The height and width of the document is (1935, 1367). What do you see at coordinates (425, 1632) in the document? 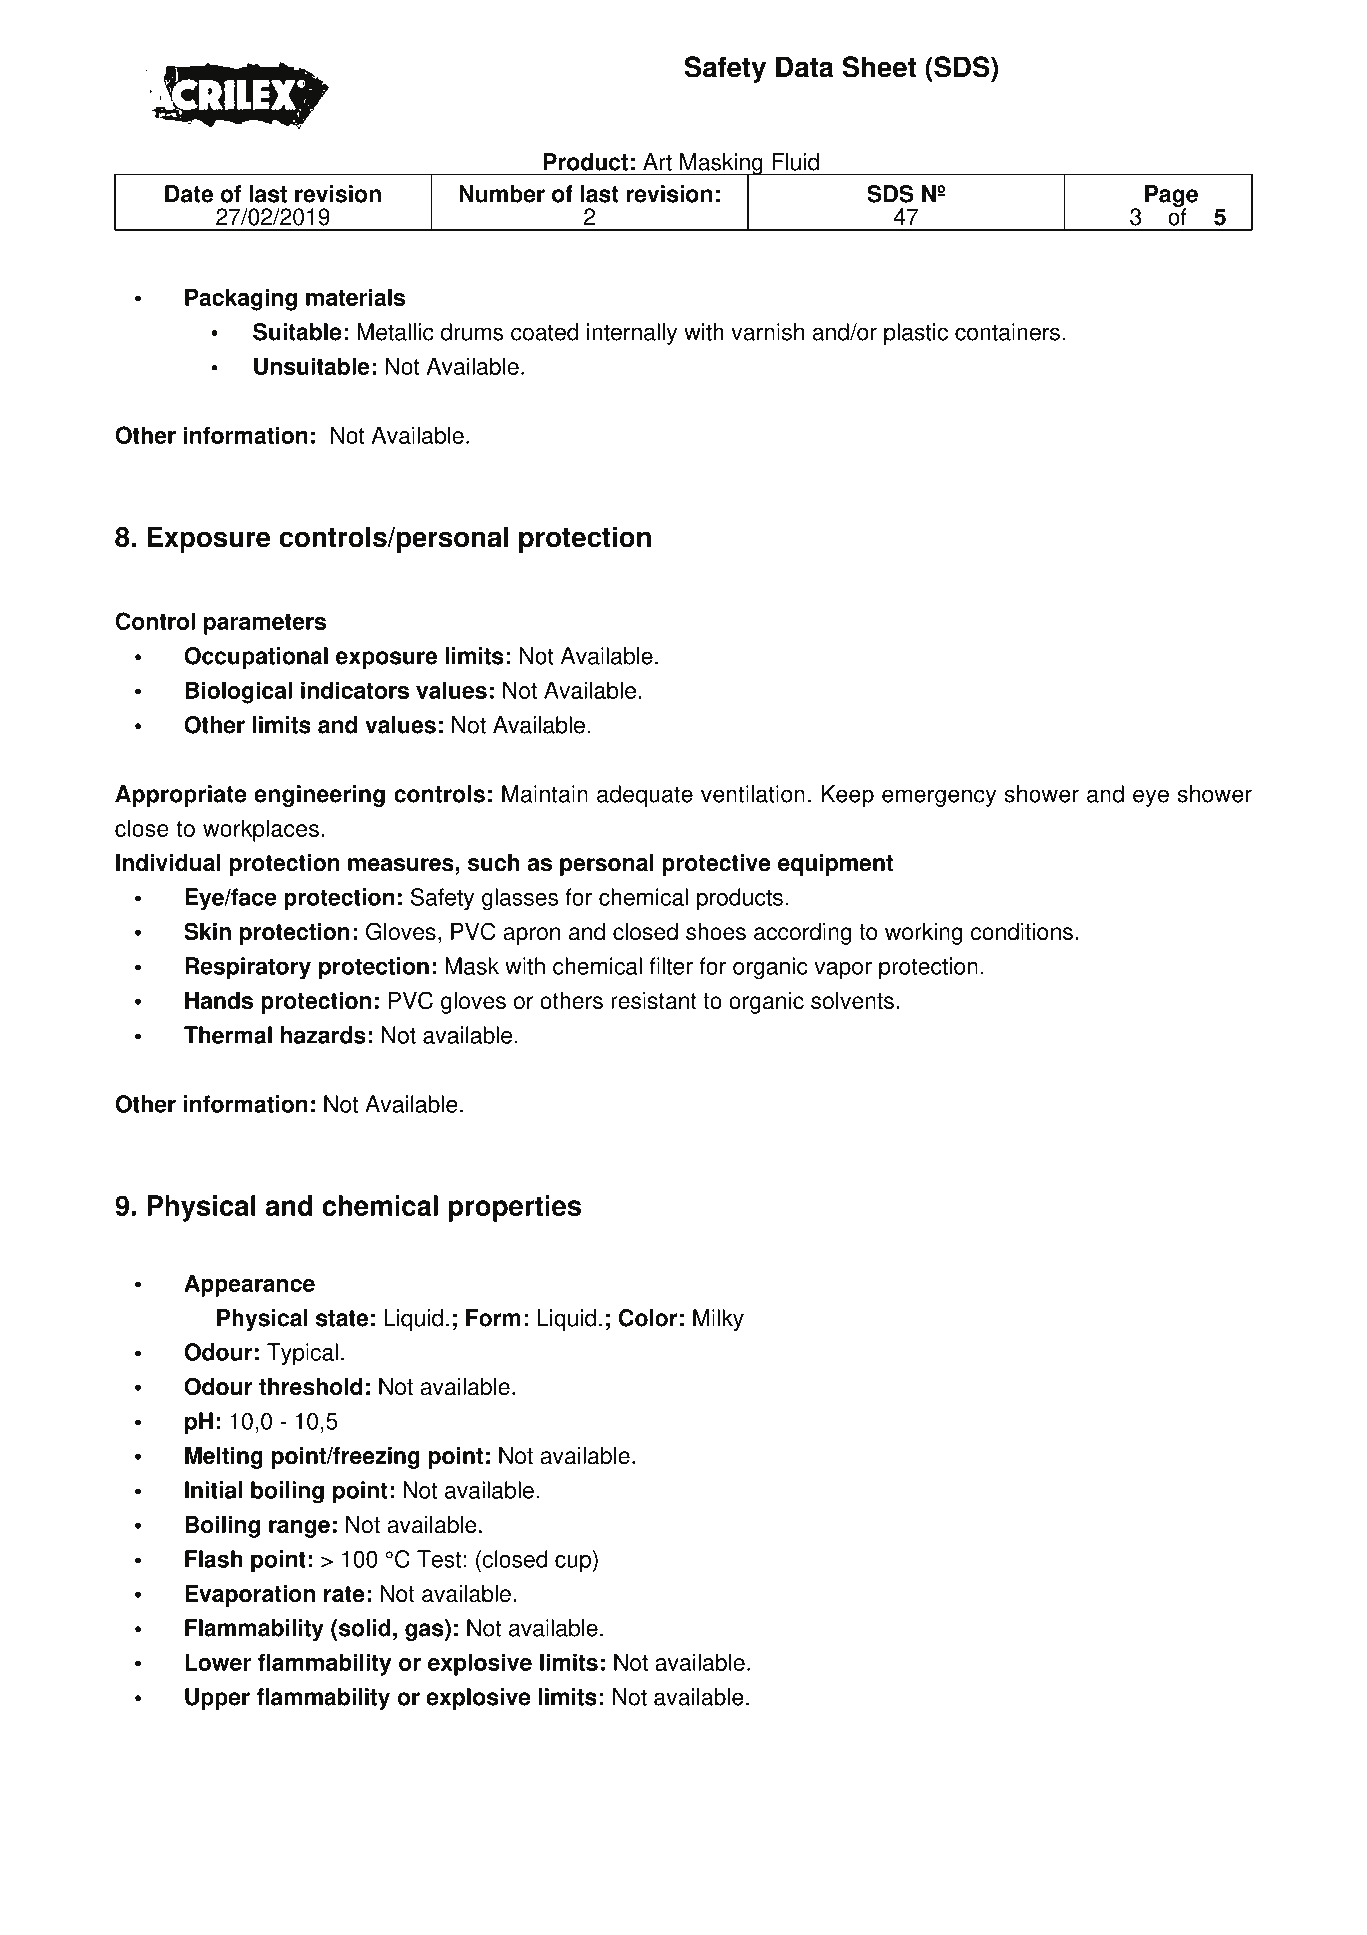
I see `gas` at bounding box center [425, 1632].
